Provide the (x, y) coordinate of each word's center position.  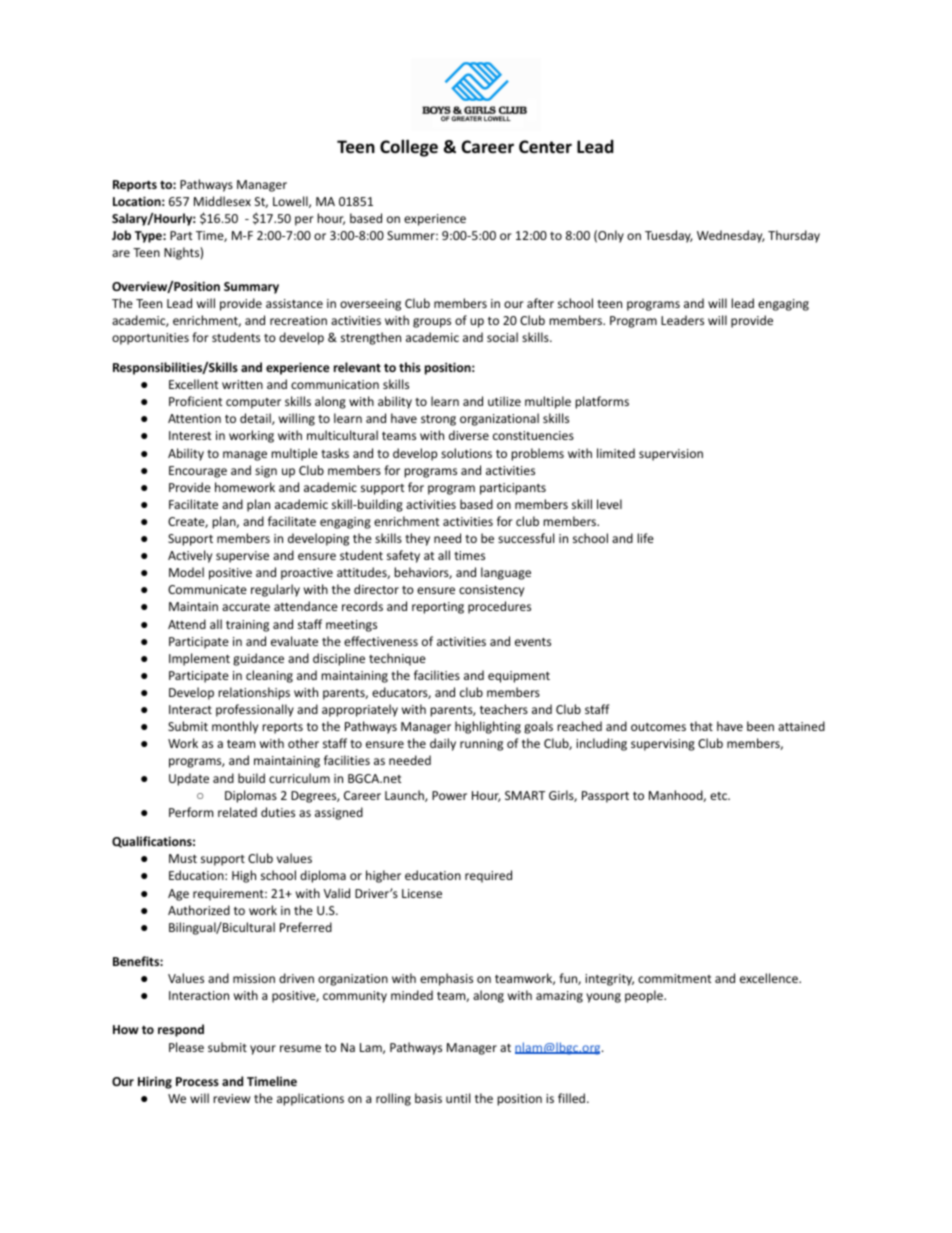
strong (438, 420)
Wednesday (731, 236)
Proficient (196, 401)
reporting (438, 608)
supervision (671, 455)
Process (197, 1081)
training (247, 626)
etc (719, 796)
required (488, 876)
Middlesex (222, 201)
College (409, 148)
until (458, 1098)
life (645, 538)
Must (183, 858)
